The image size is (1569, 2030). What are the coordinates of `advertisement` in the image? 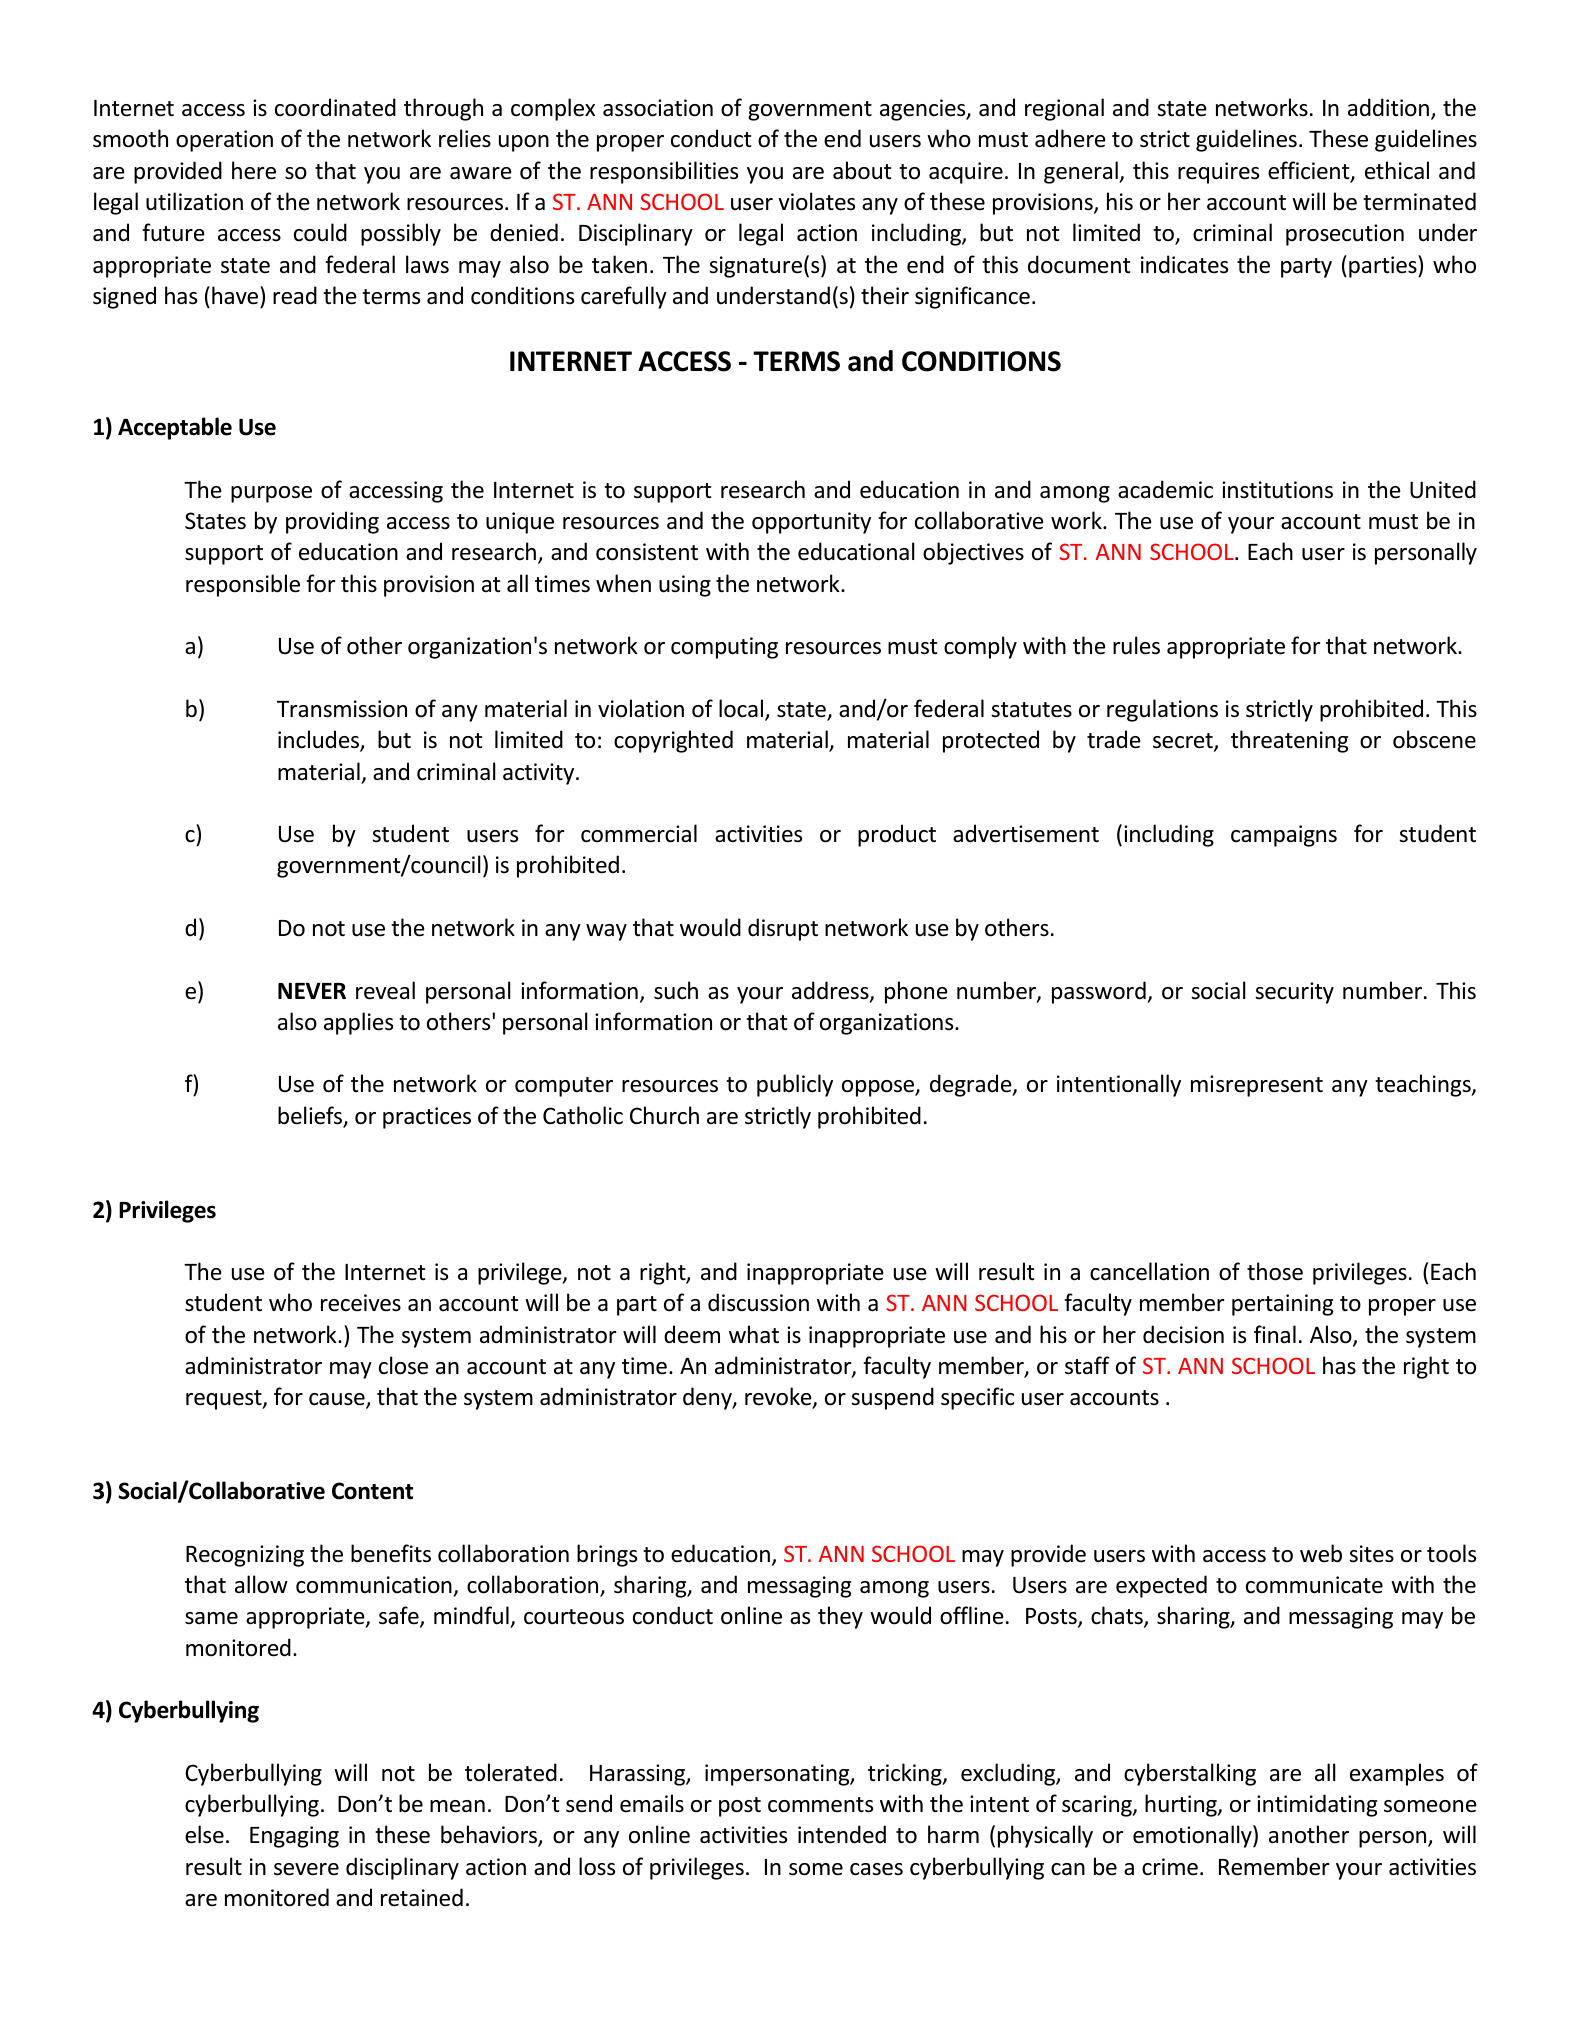 It's located at (1026, 833).
